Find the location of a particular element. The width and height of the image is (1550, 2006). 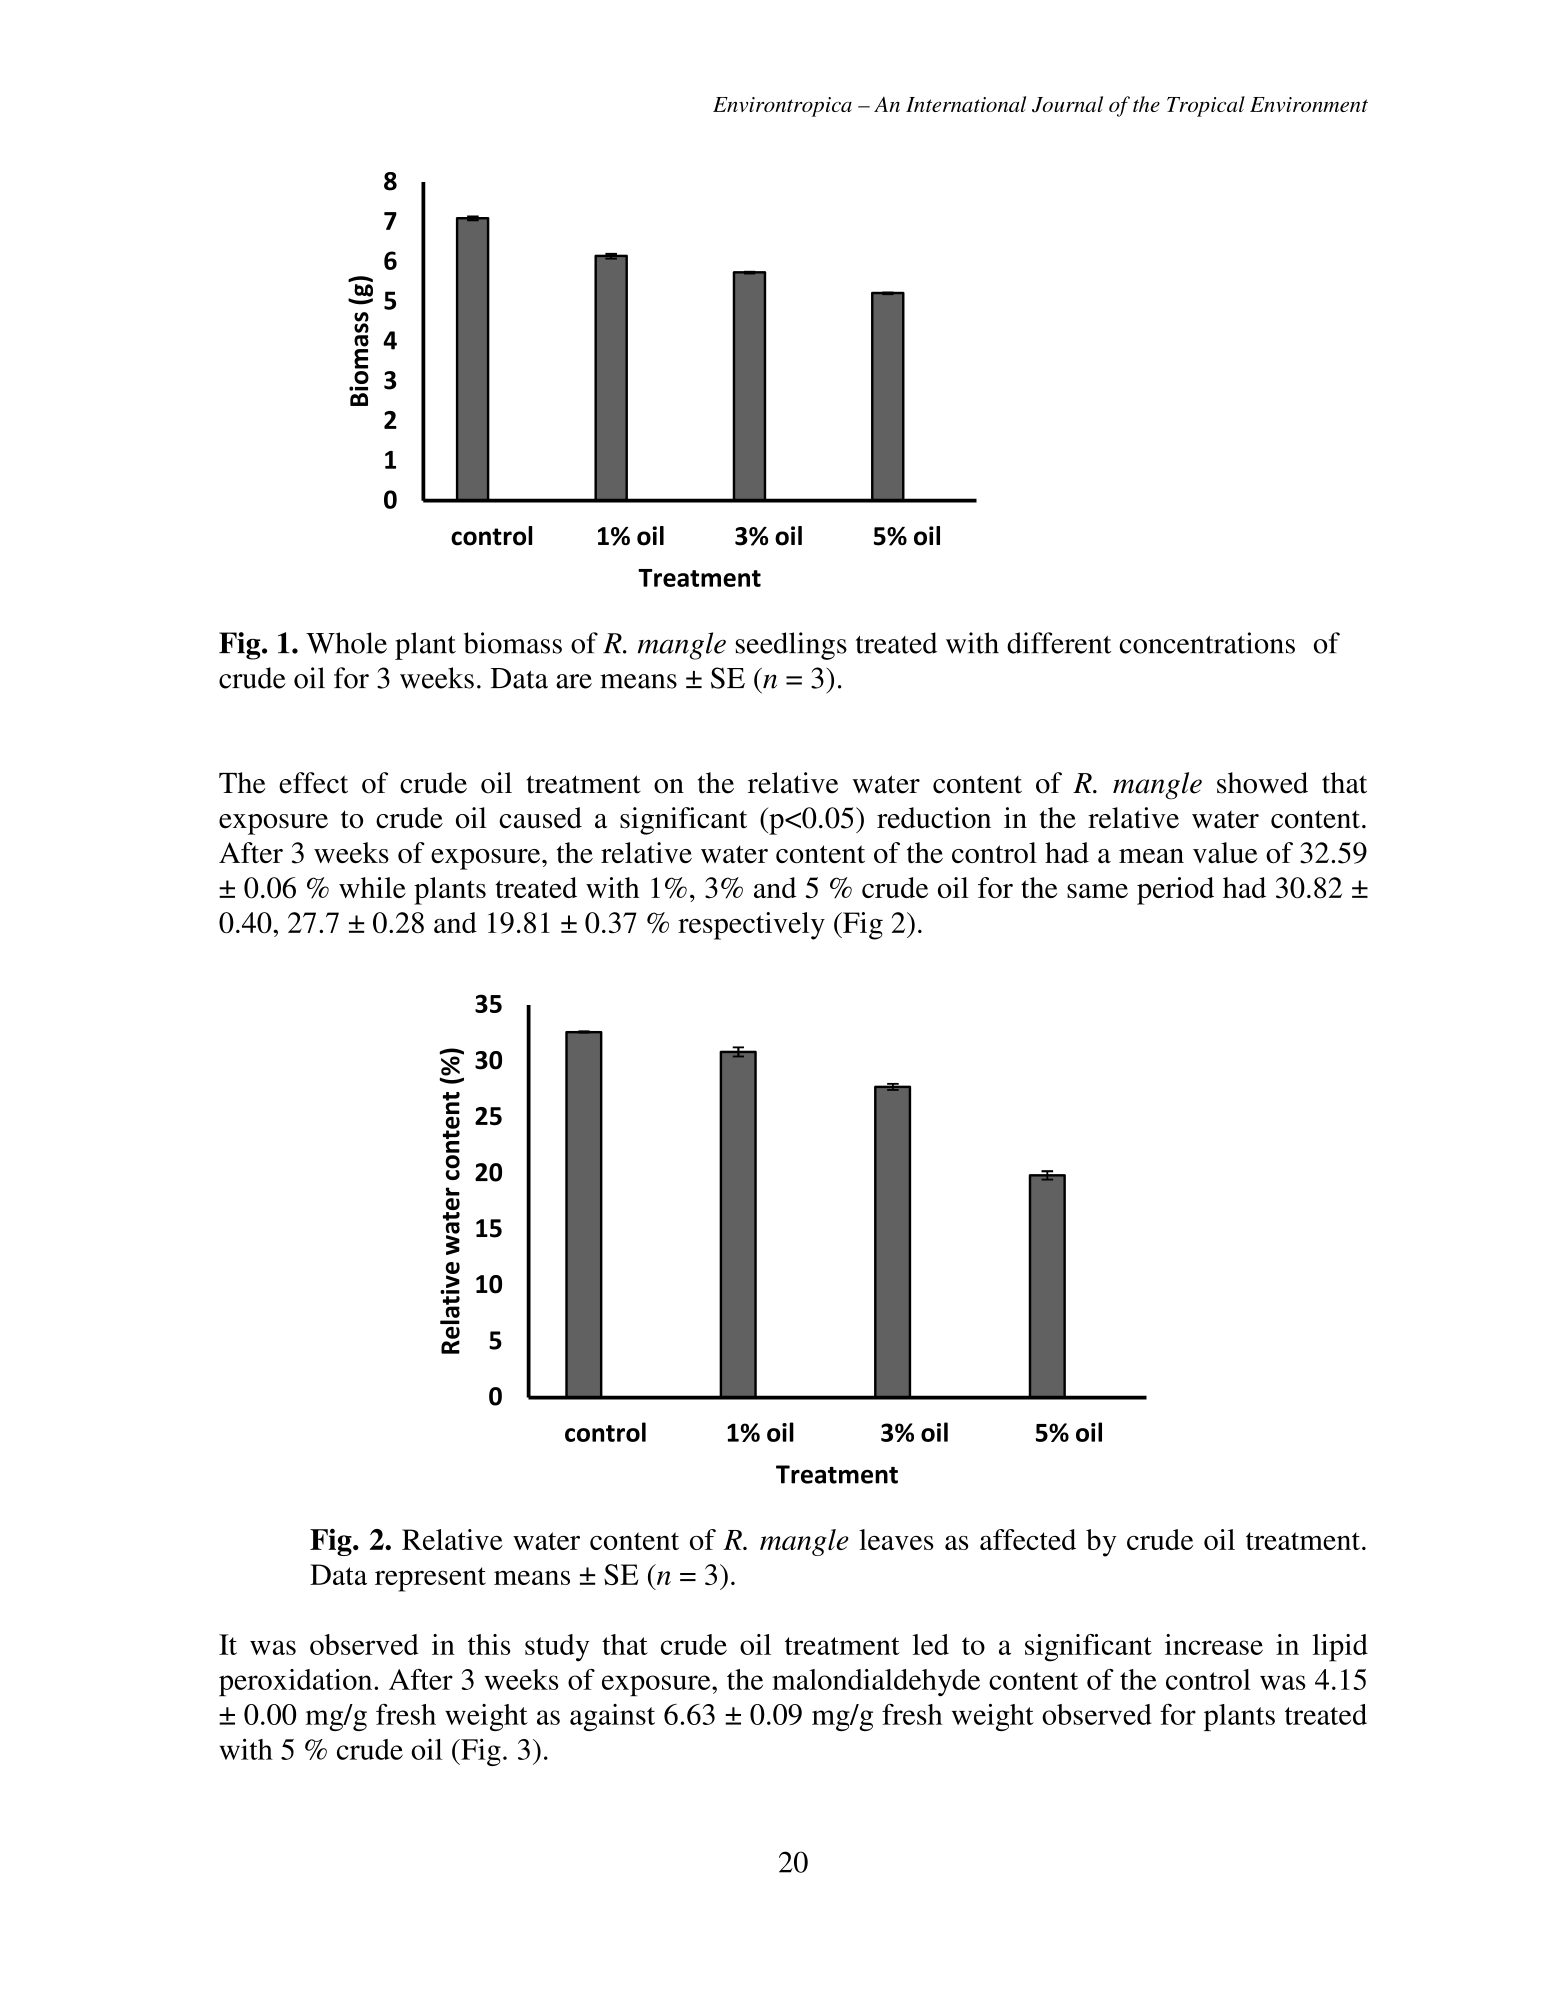

led is located at coordinates (931, 1644).
